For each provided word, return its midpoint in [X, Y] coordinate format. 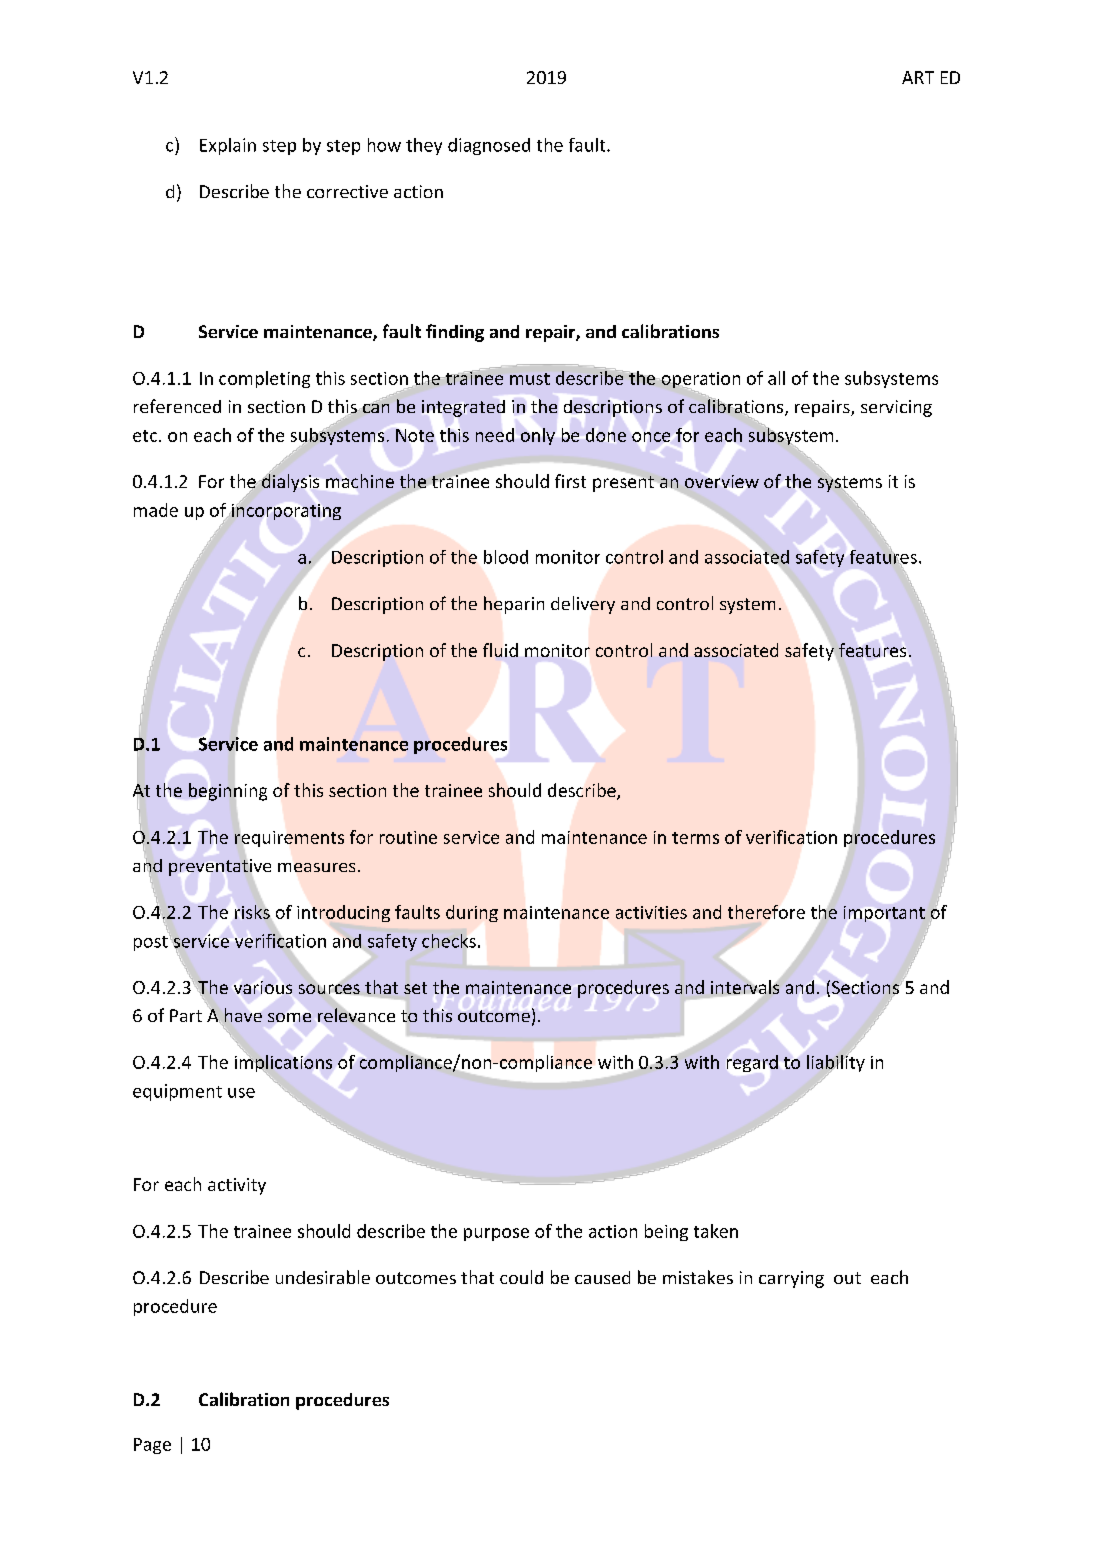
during [472, 913]
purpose [496, 1234]
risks [252, 912]
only [538, 436]
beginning [228, 792]
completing [264, 379]
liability [836, 1063]
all [776, 378]
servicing [896, 408]
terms [695, 838]
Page [152, 1446]
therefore [766, 912]
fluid [500, 650]
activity [237, 1186]
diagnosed [489, 146]
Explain [228, 146]
